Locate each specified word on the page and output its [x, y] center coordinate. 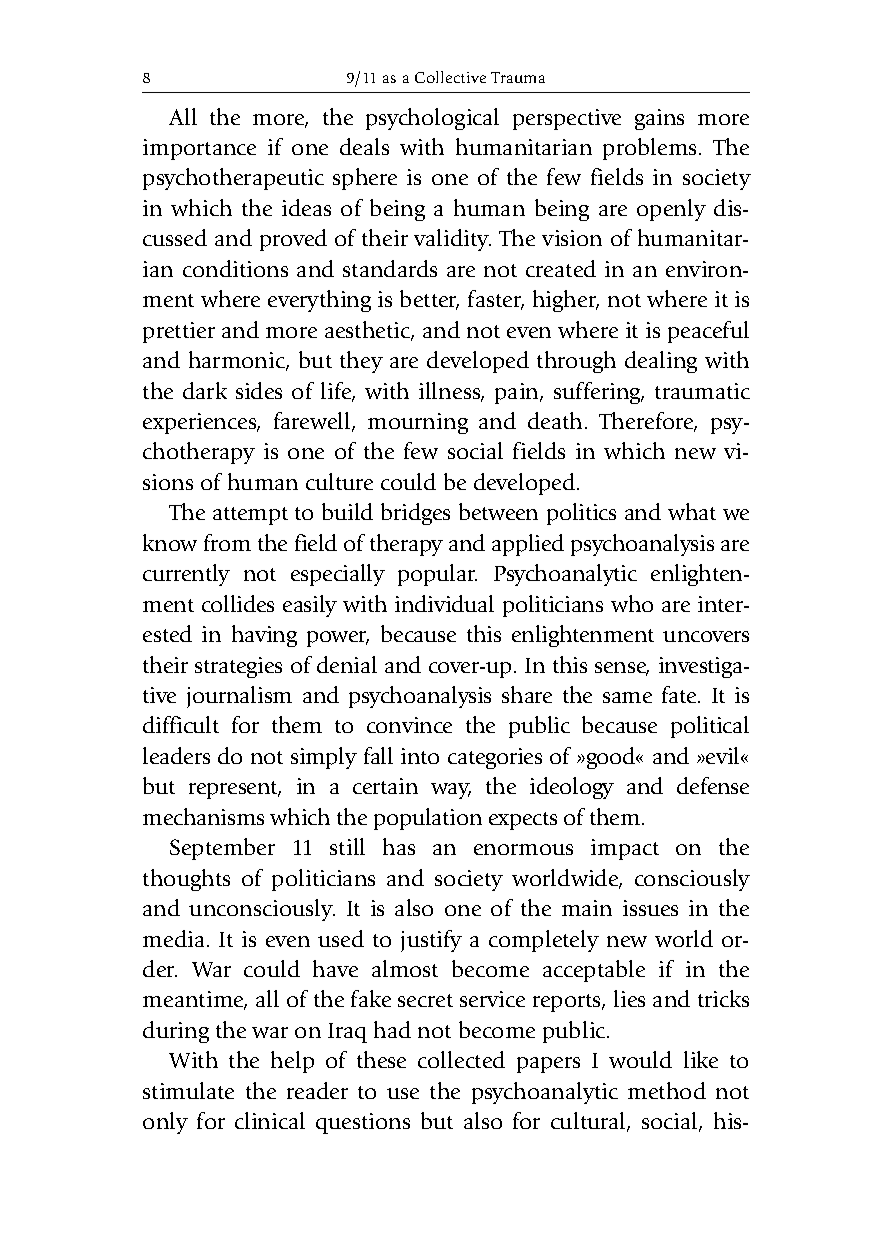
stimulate [188, 1090]
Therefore [648, 422]
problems [649, 149]
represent [235, 790]
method [667, 1090]
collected [461, 1059]
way [451, 791]
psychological [432, 119]
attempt [250, 516]
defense [713, 785]
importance [199, 149]
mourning [418, 423]
